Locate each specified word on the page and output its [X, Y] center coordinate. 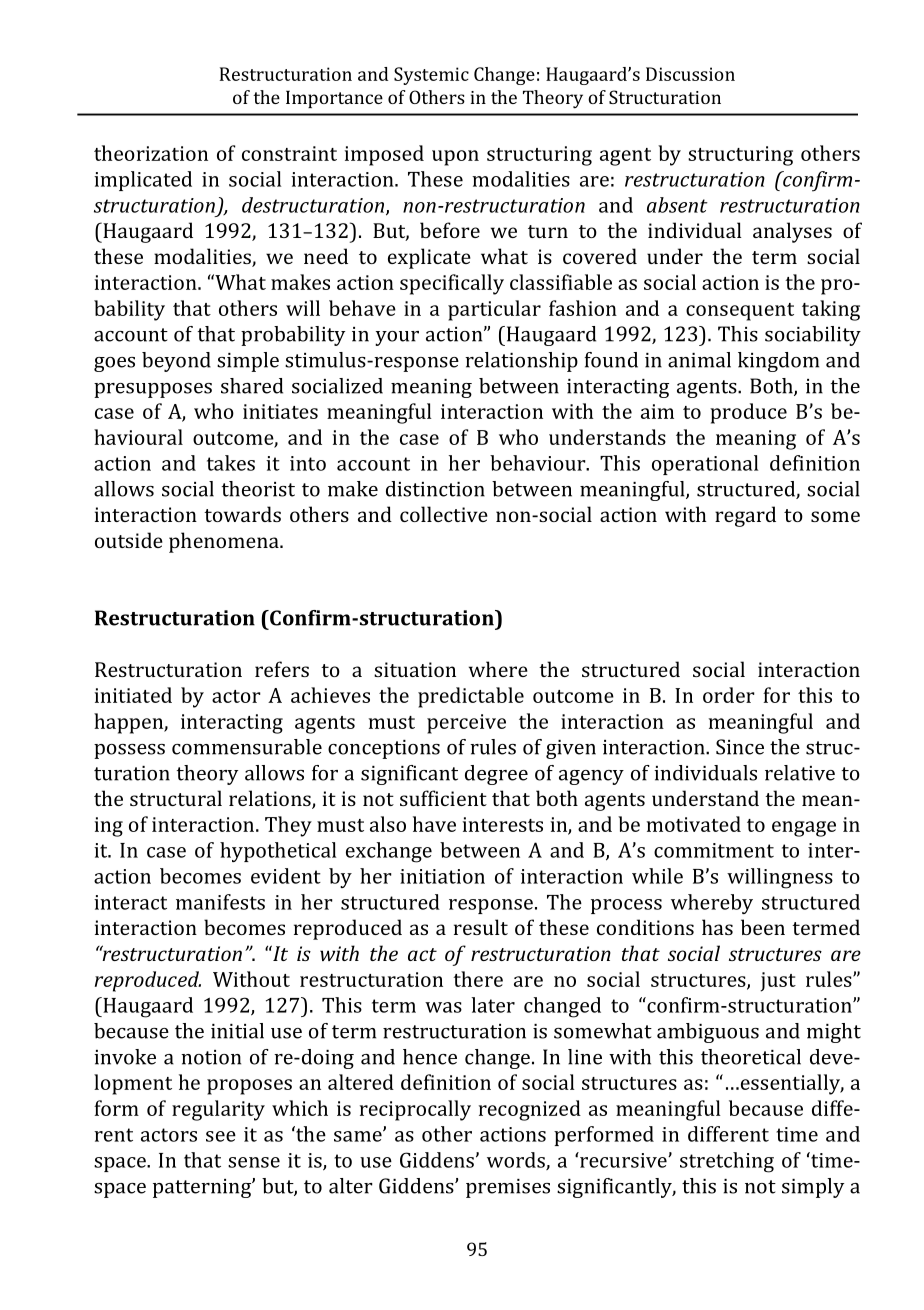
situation [415, 669]
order [729, 695]
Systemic [431, 76]
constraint [289, 153]
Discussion [690, 74]
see [221, 1136]
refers [282, 669]
